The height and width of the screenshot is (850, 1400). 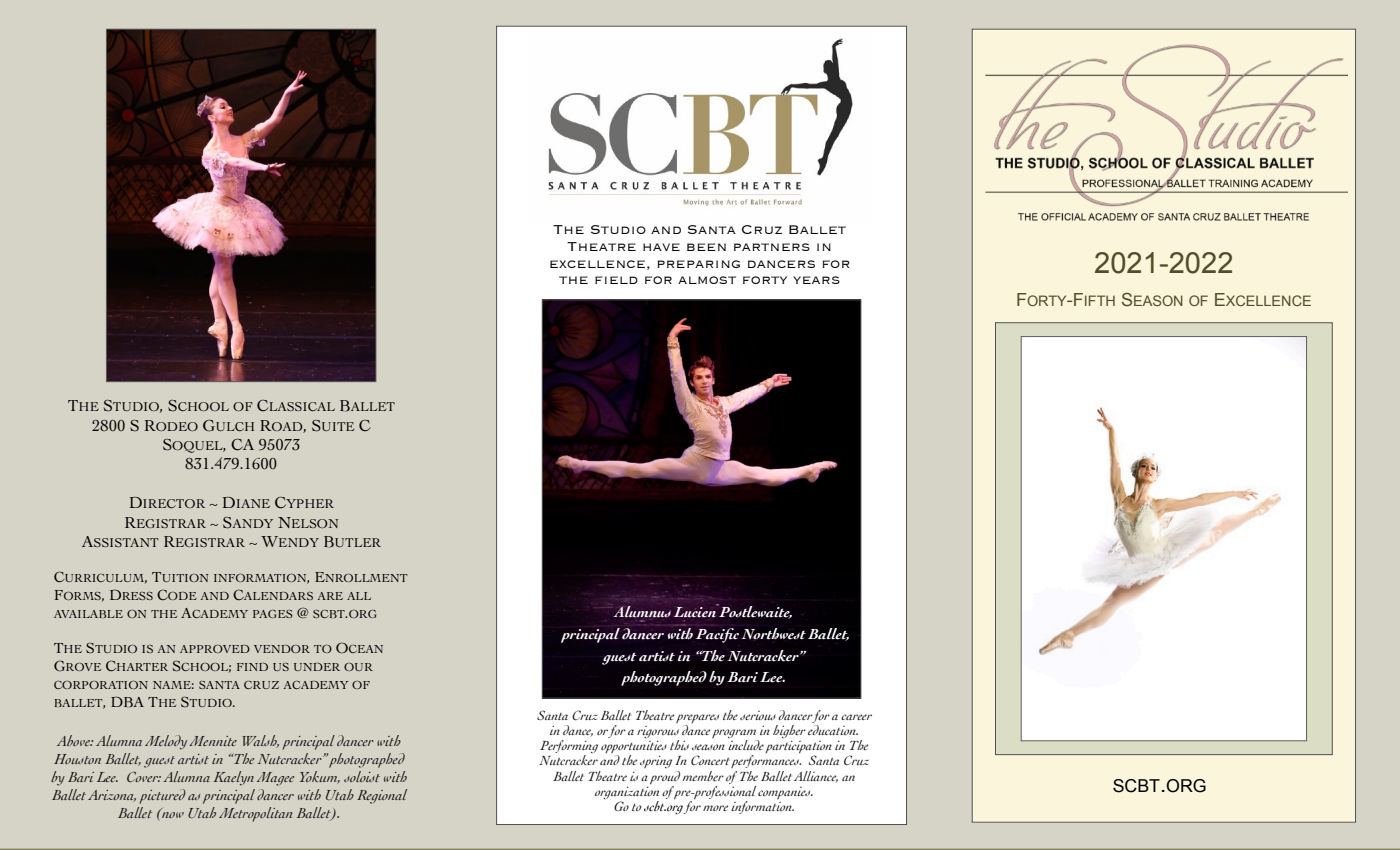 I want to click on OUR, so click(x=358, y=667).
